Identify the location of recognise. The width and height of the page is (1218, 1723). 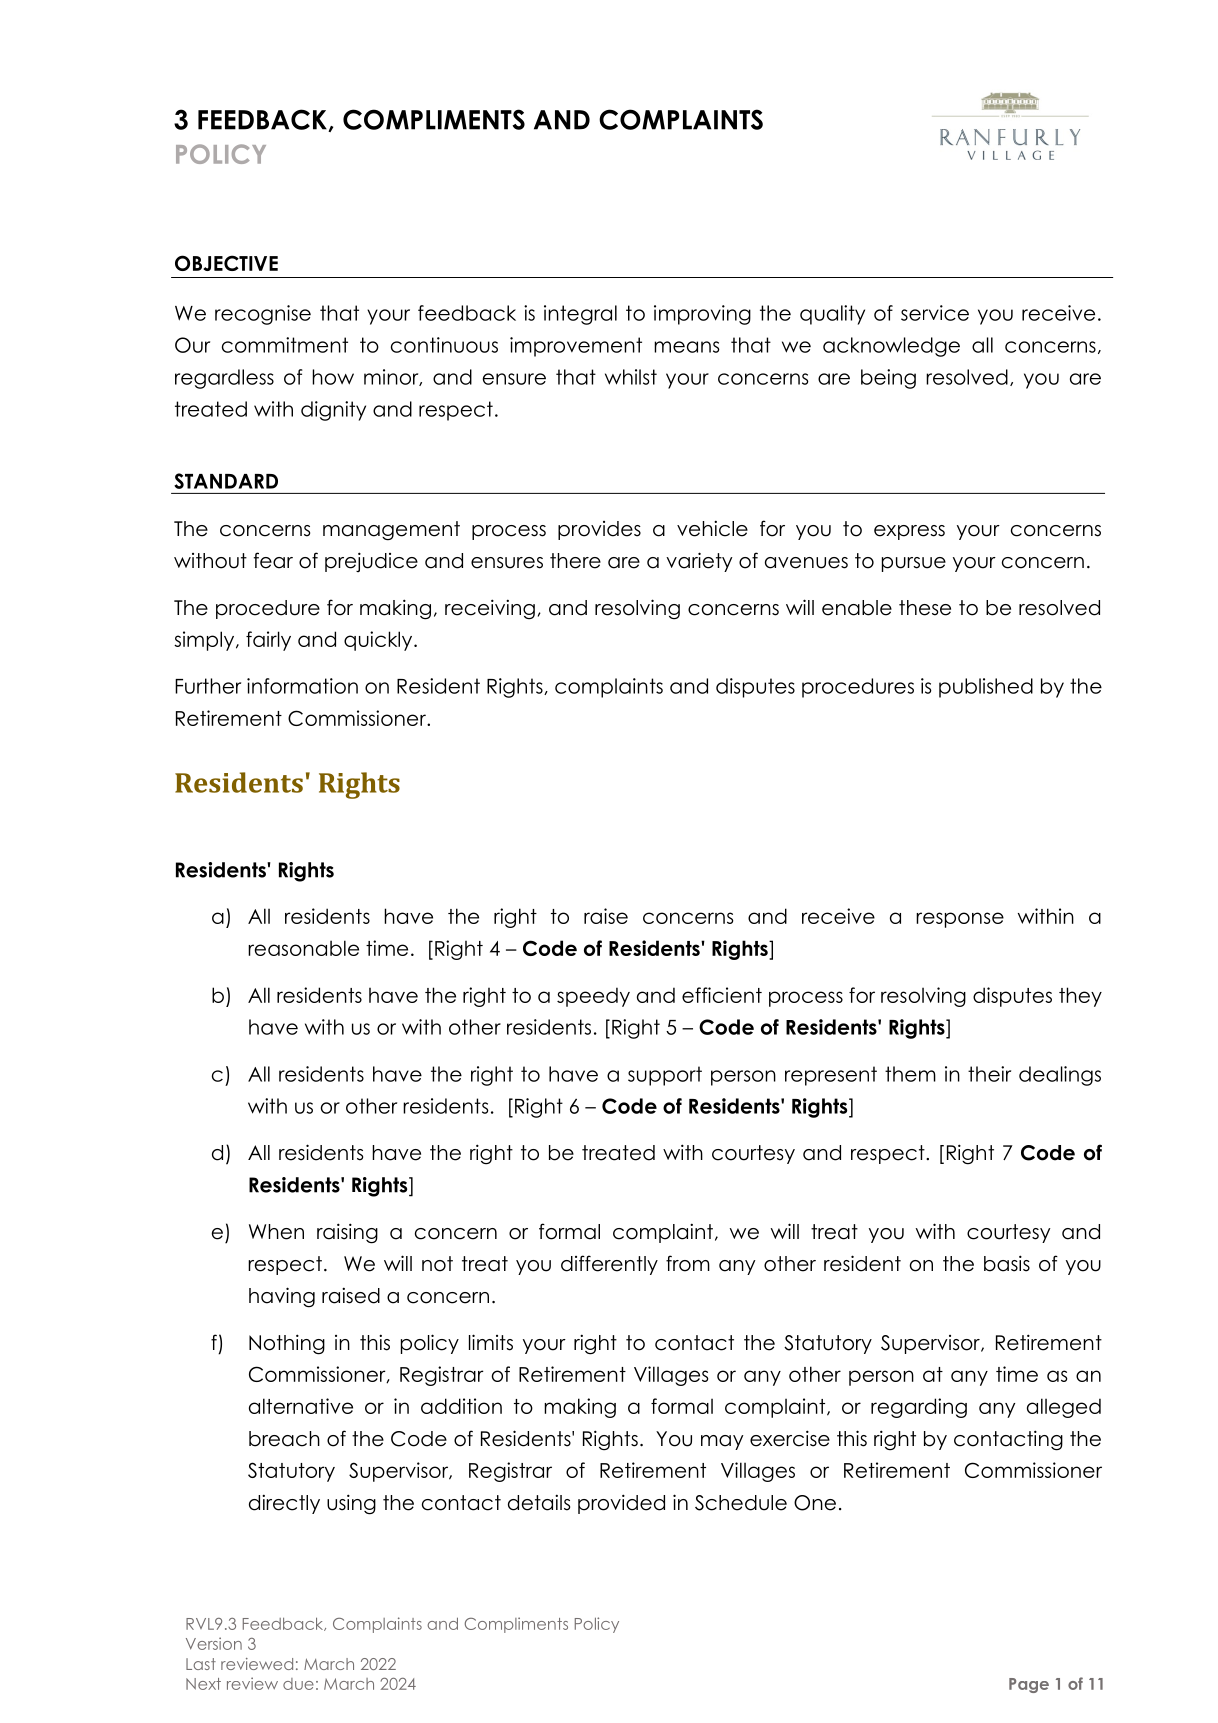
(263, 315).
